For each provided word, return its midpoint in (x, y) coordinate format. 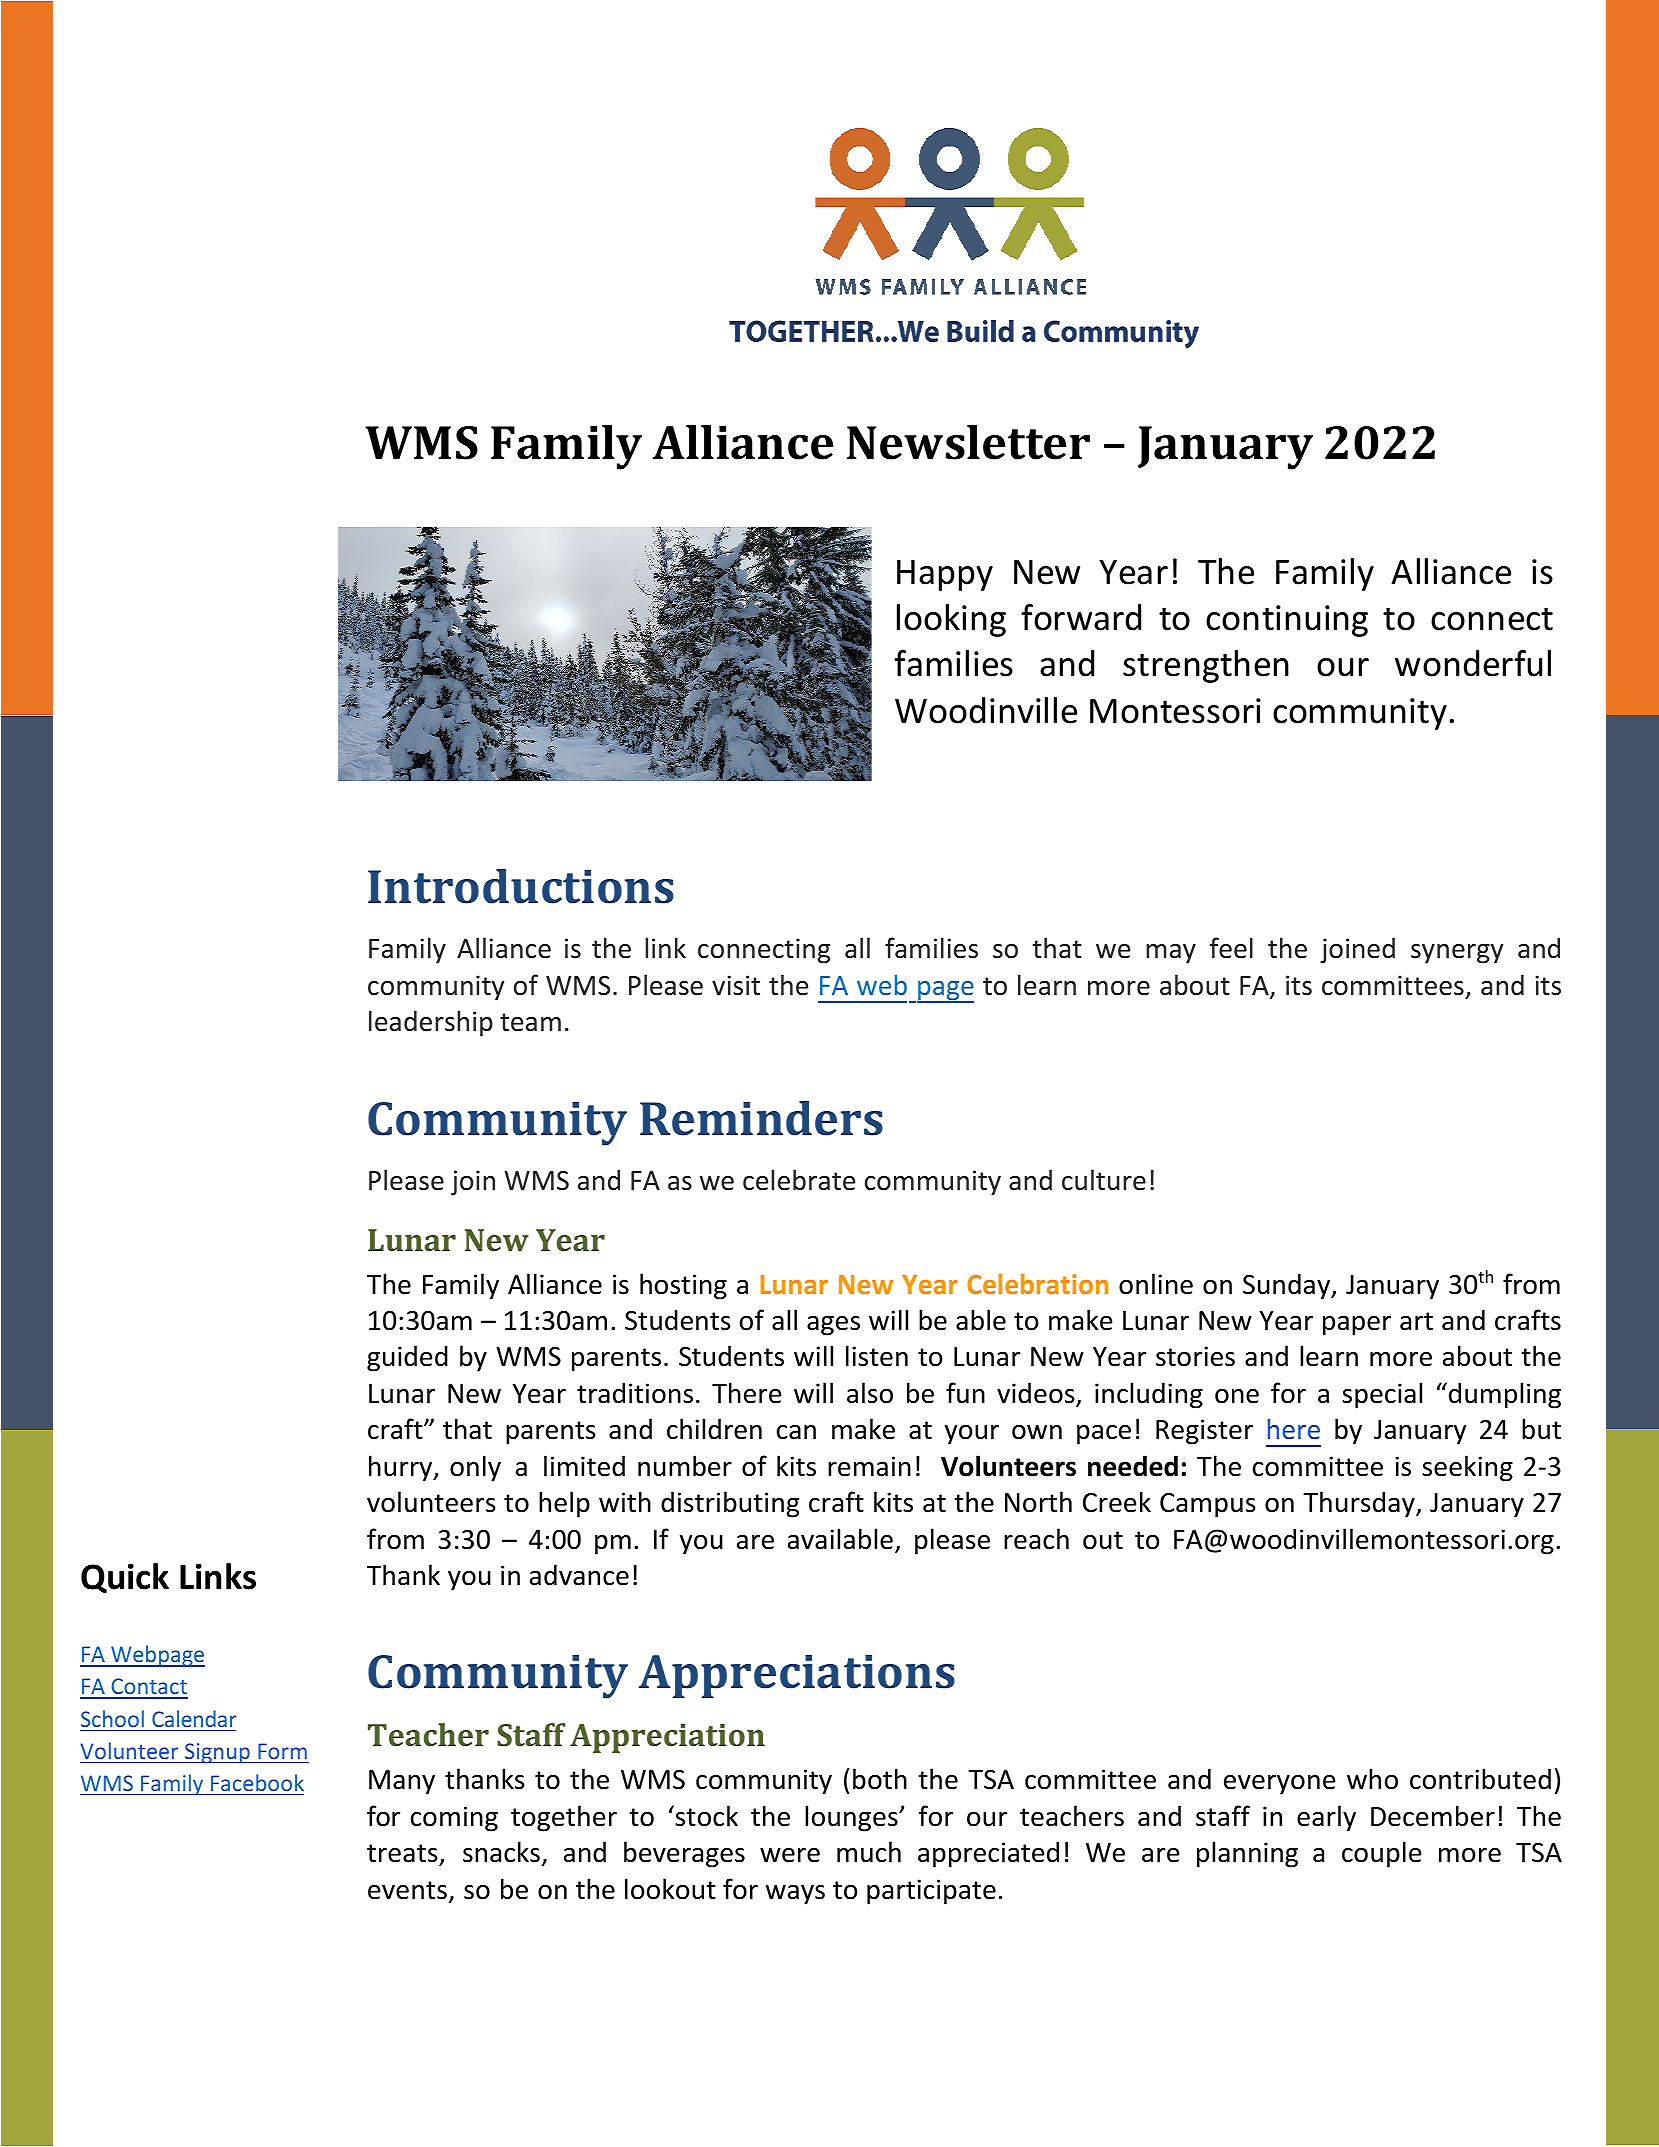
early (1326, 1818)
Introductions (521, 886)
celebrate (799, 1180)
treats (403, 1854)
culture (1104, 1180)
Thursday (1360, 1504)
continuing (1287, 621)
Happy (945, 575)
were (790, 1855)
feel (1231, 948)
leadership (431, 1023)
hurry (402, 1468)
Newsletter (968, 442)
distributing (730, 1504)
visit (736, 985)
